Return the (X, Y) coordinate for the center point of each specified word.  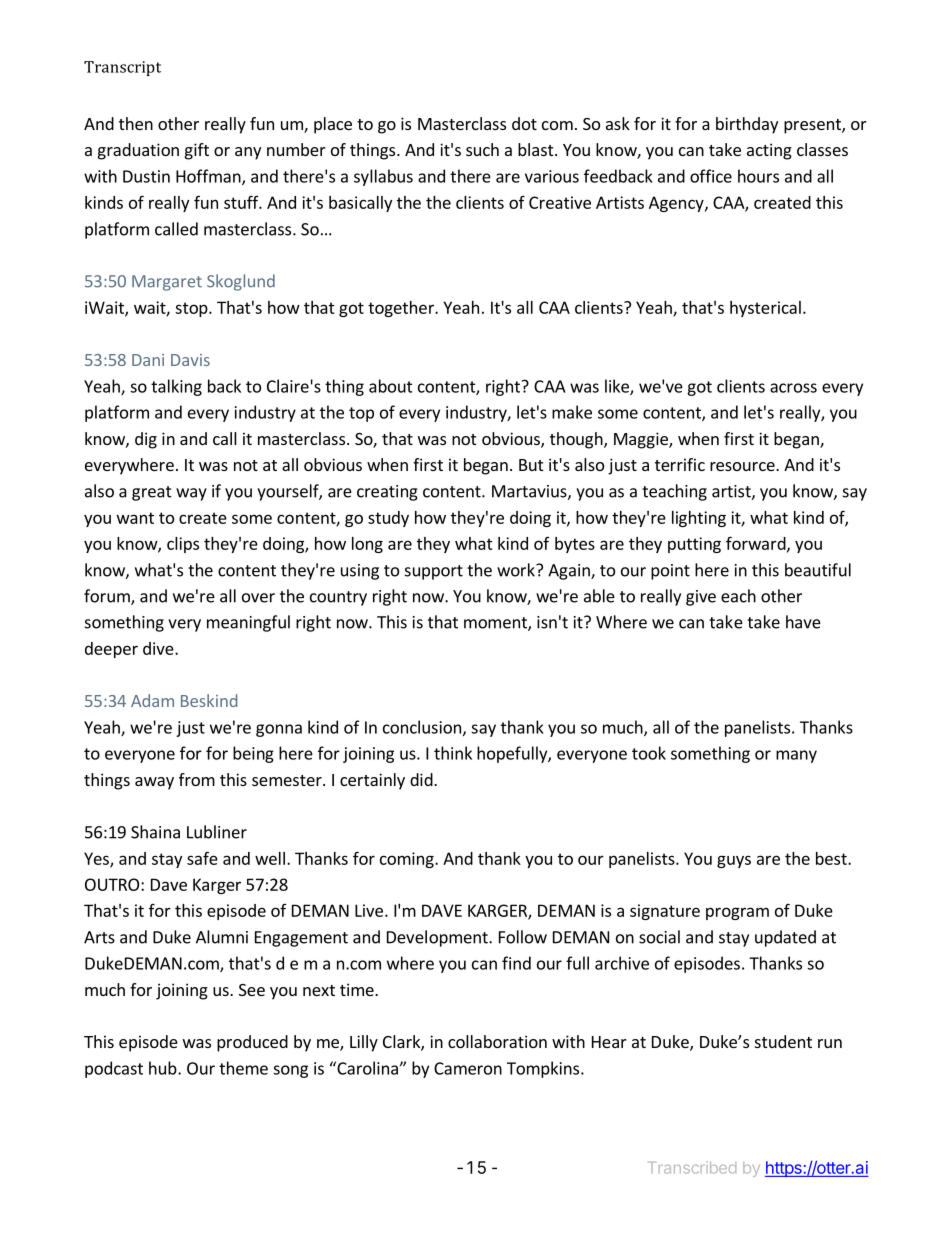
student (783, 1041)
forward (757, 544)
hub (164, 1068)
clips (183, 545)
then (136, 123)
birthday (747, 125)
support (434, 572)
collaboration (497, 1041)
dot (524, 123)
